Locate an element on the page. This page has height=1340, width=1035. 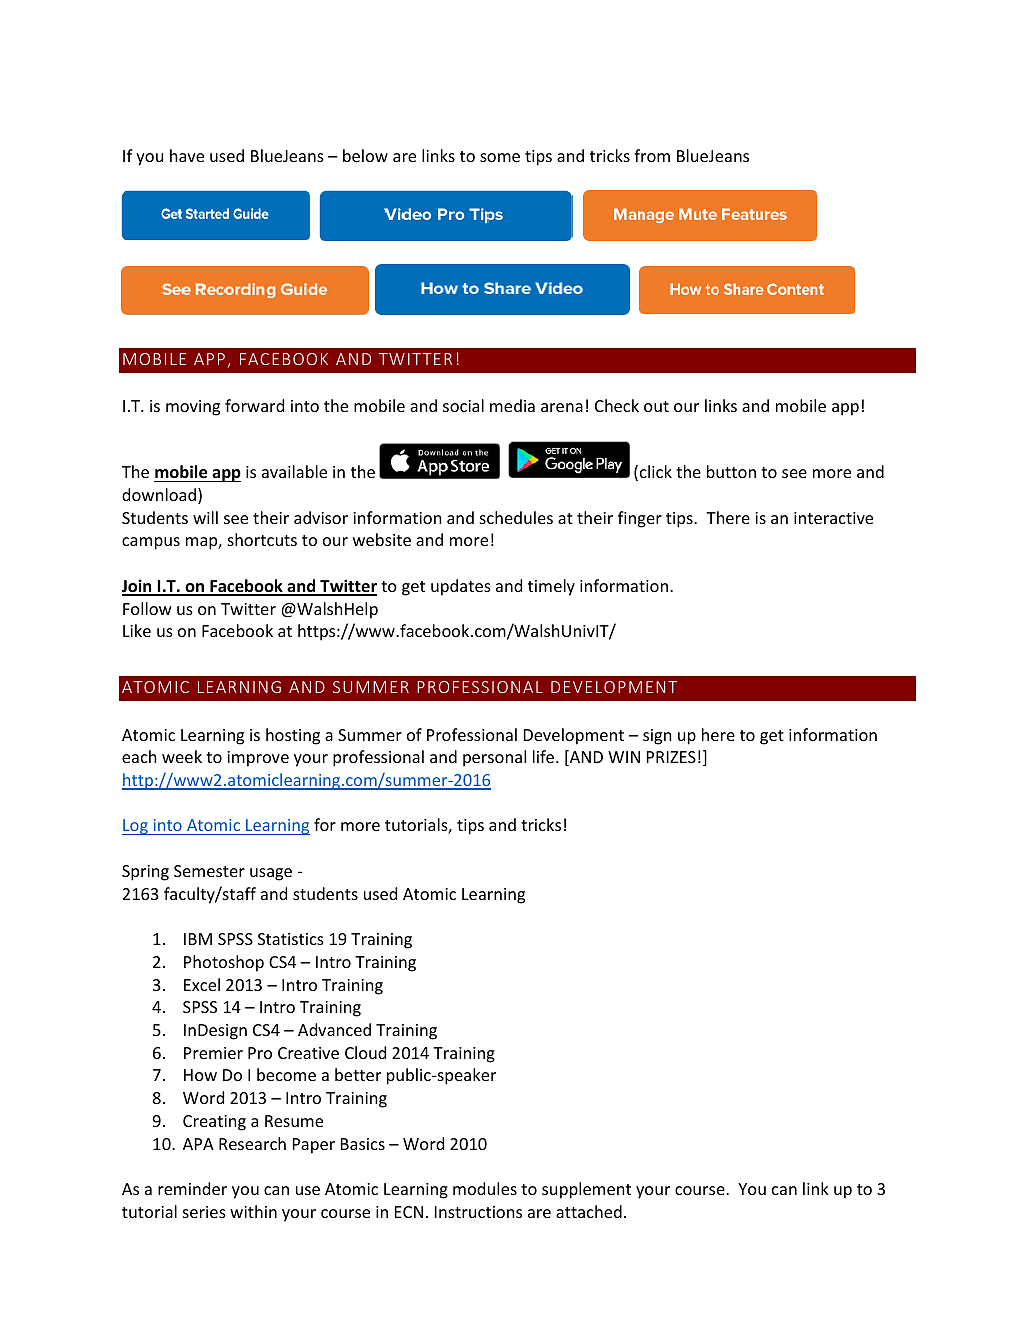
from is located at coordinates (652, 155).
